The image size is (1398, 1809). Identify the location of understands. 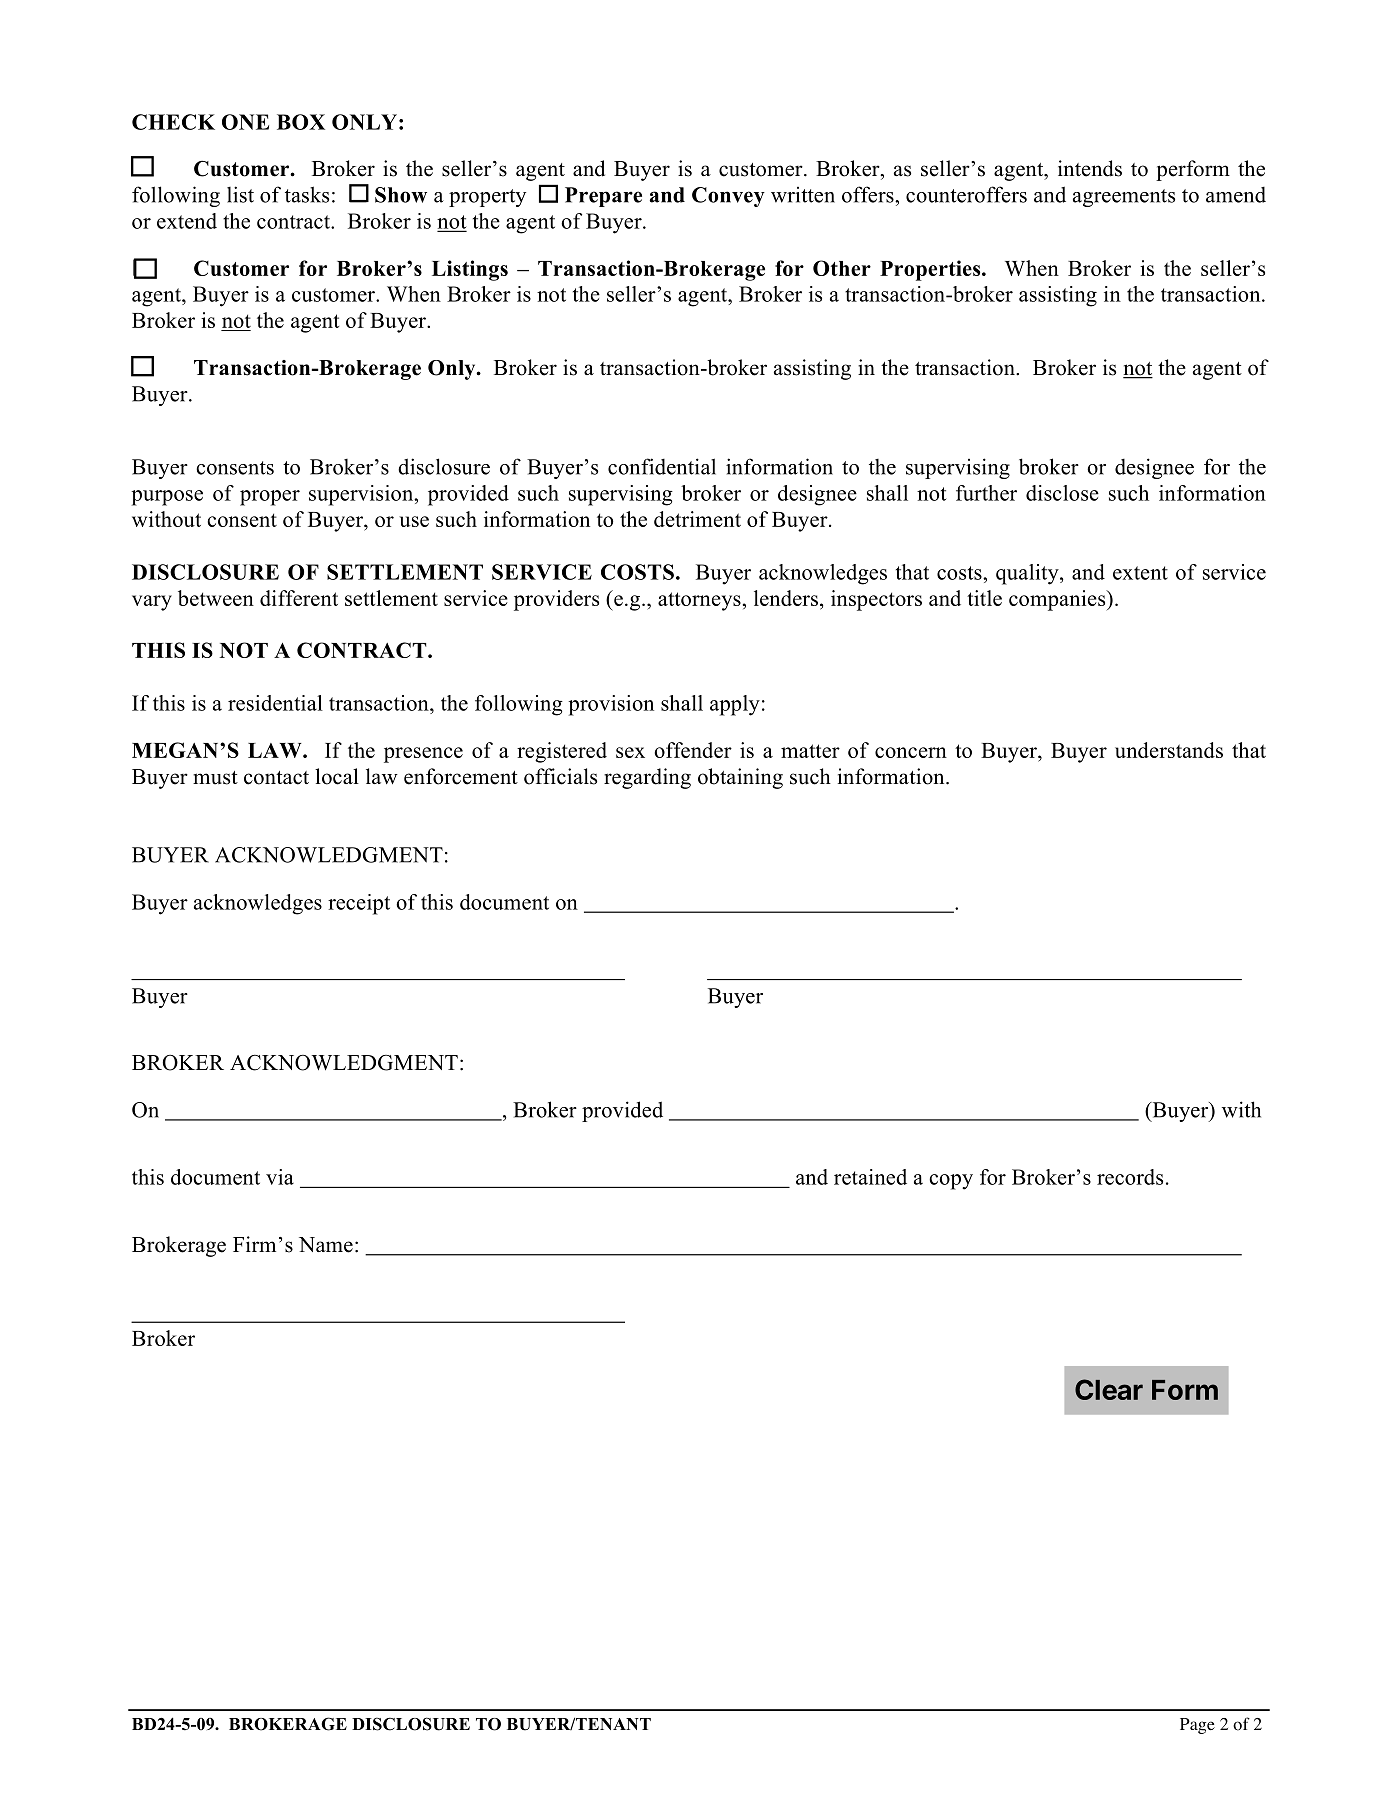
(1169, 750).
